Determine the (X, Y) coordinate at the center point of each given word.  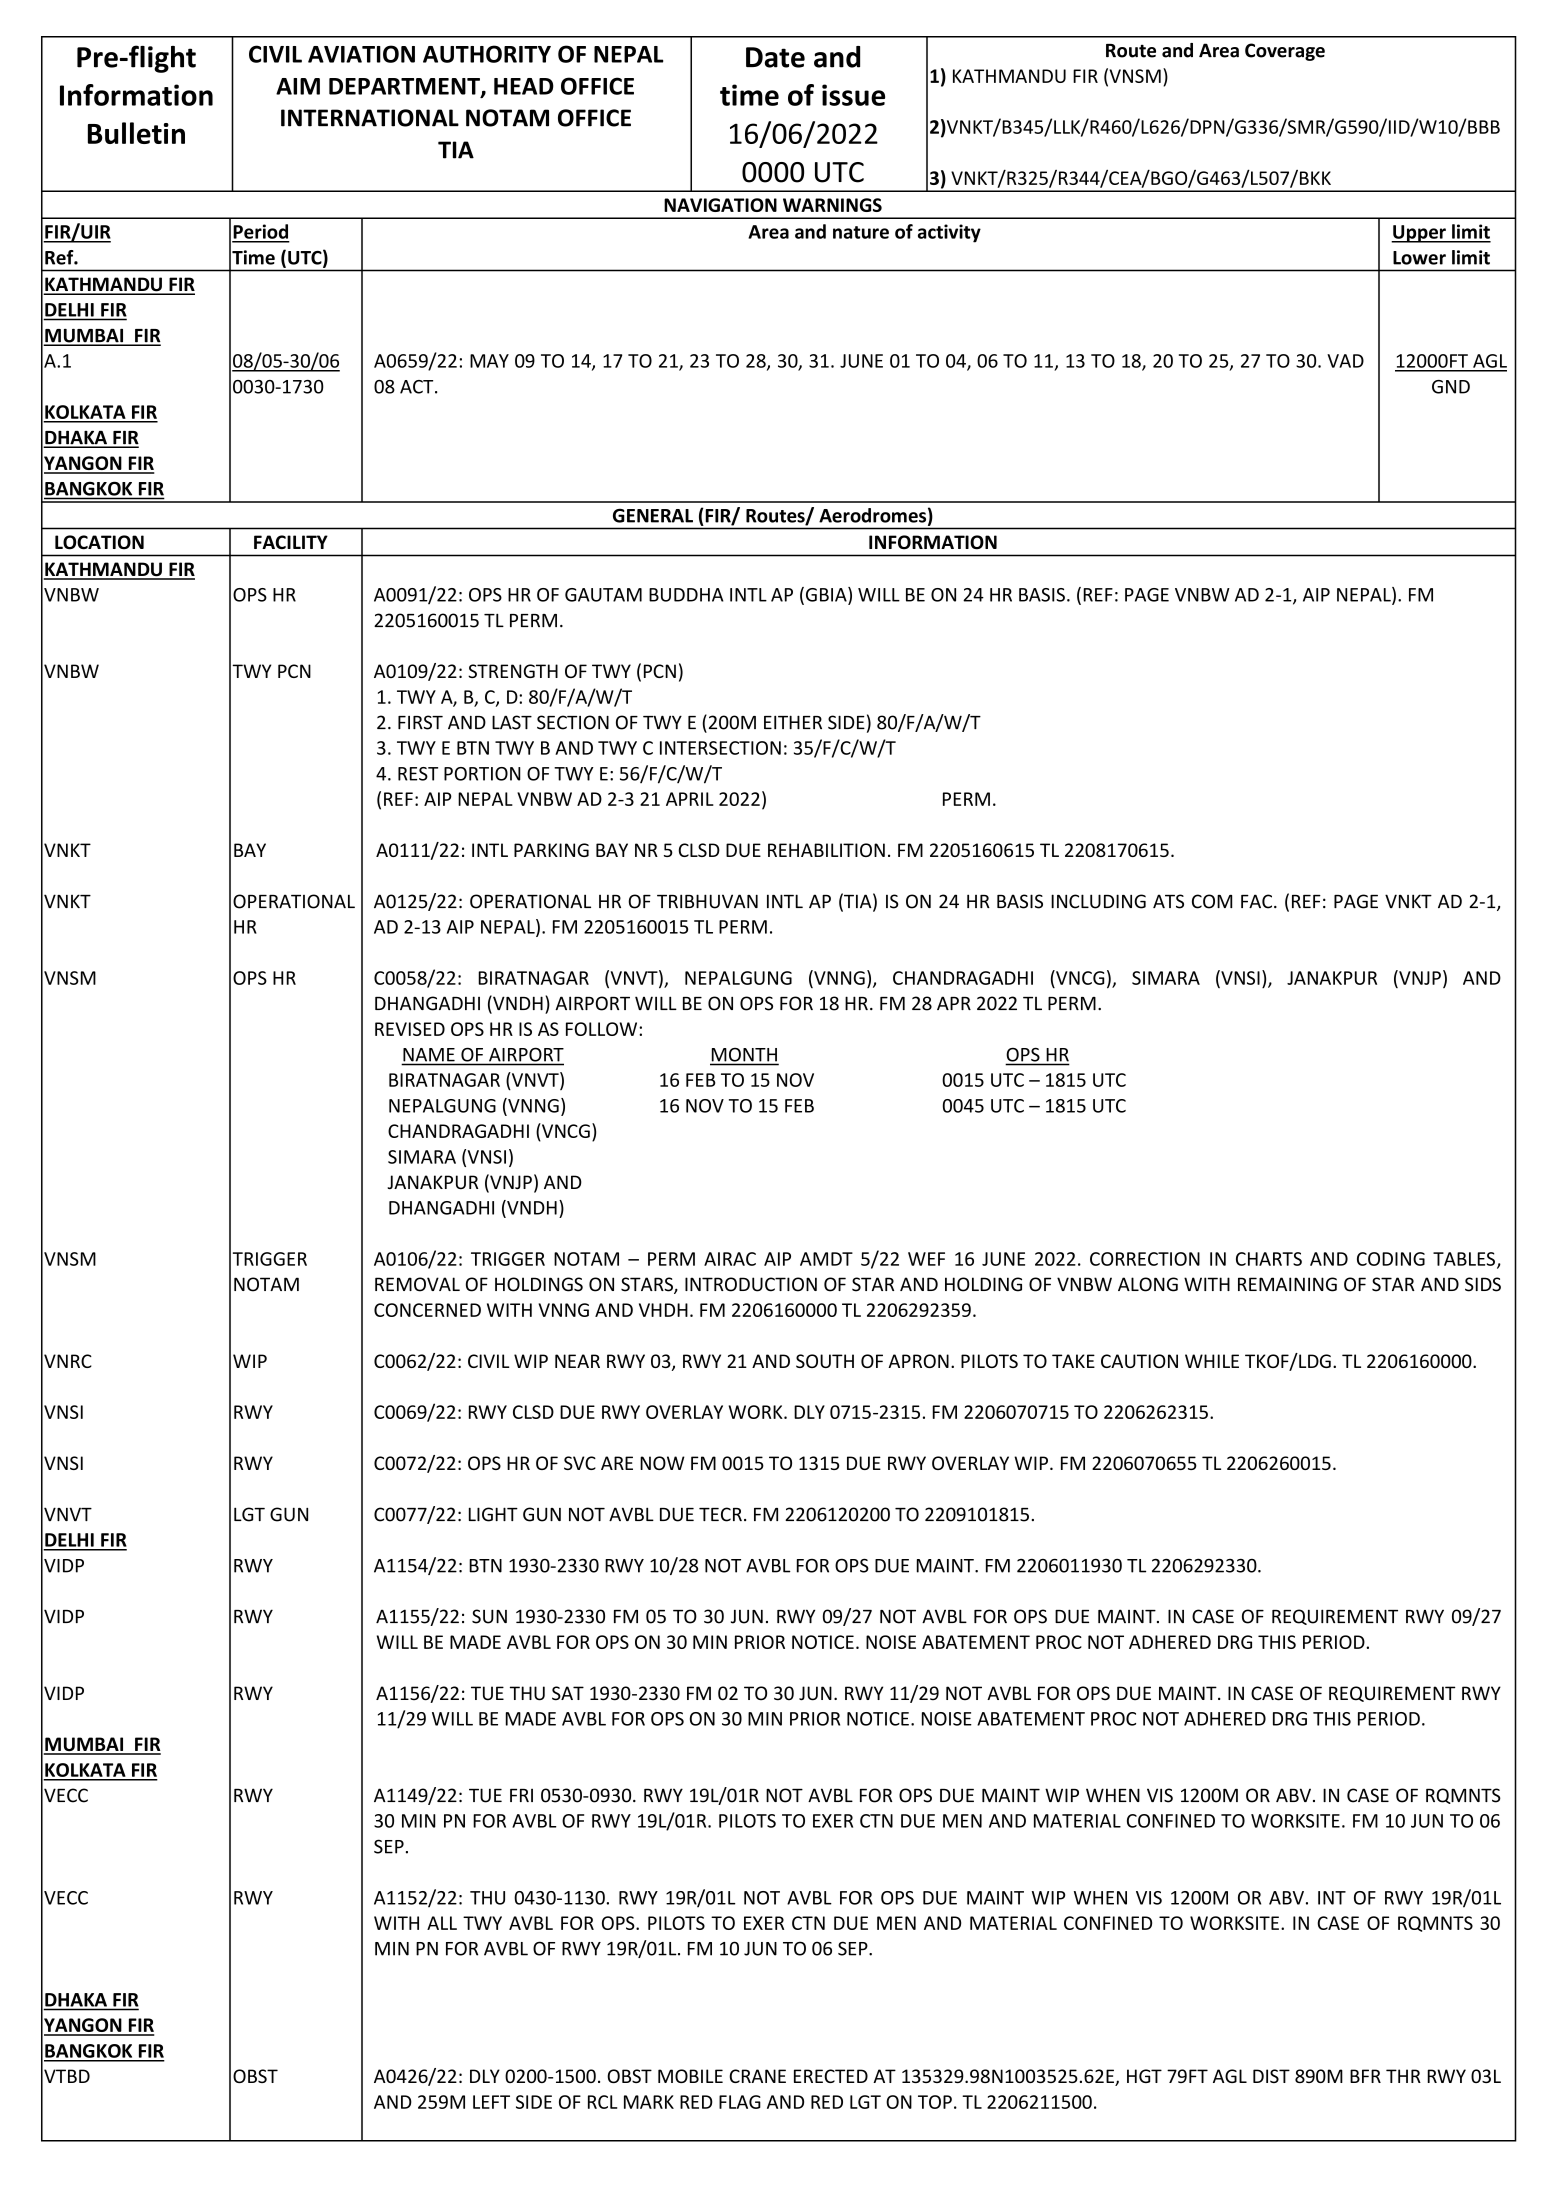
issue (853, 95)
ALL (442, 1923)
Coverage (1285, 52)
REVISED (410, 1029)
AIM (298, 86)
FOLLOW (603, 1029)
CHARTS (1269, 1259)
